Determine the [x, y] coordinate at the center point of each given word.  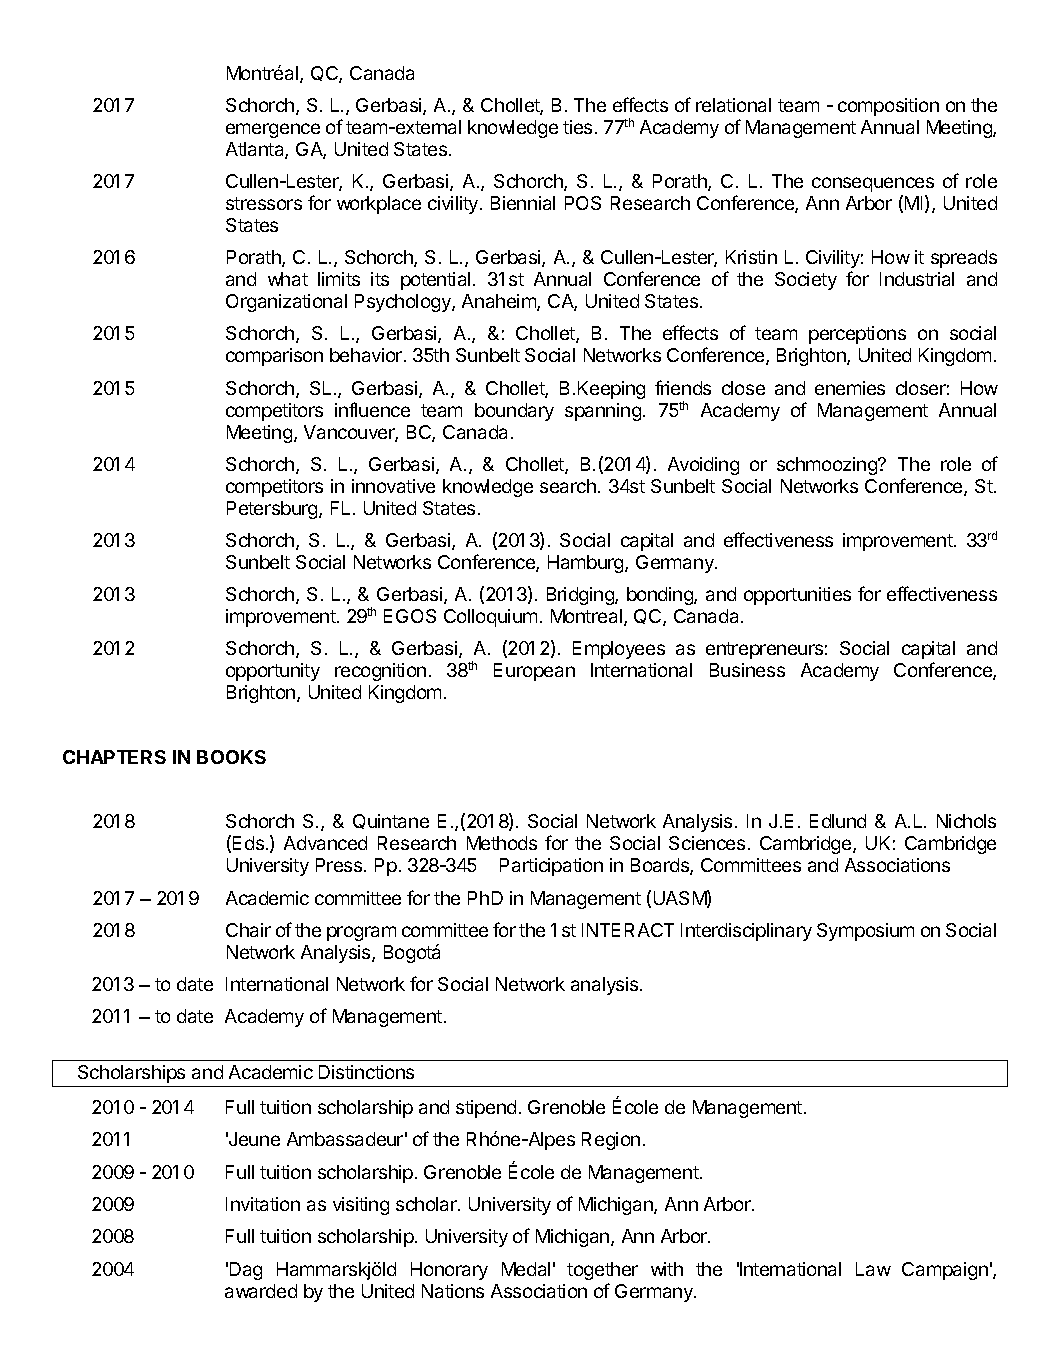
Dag [246, 1271]
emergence [273, 130]
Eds [248, 843]
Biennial [523, 203]
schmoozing [828, 466]
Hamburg [587, 564]
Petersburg [273, 510]
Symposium [865, 932]
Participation [551, 867]
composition [888, 107]
